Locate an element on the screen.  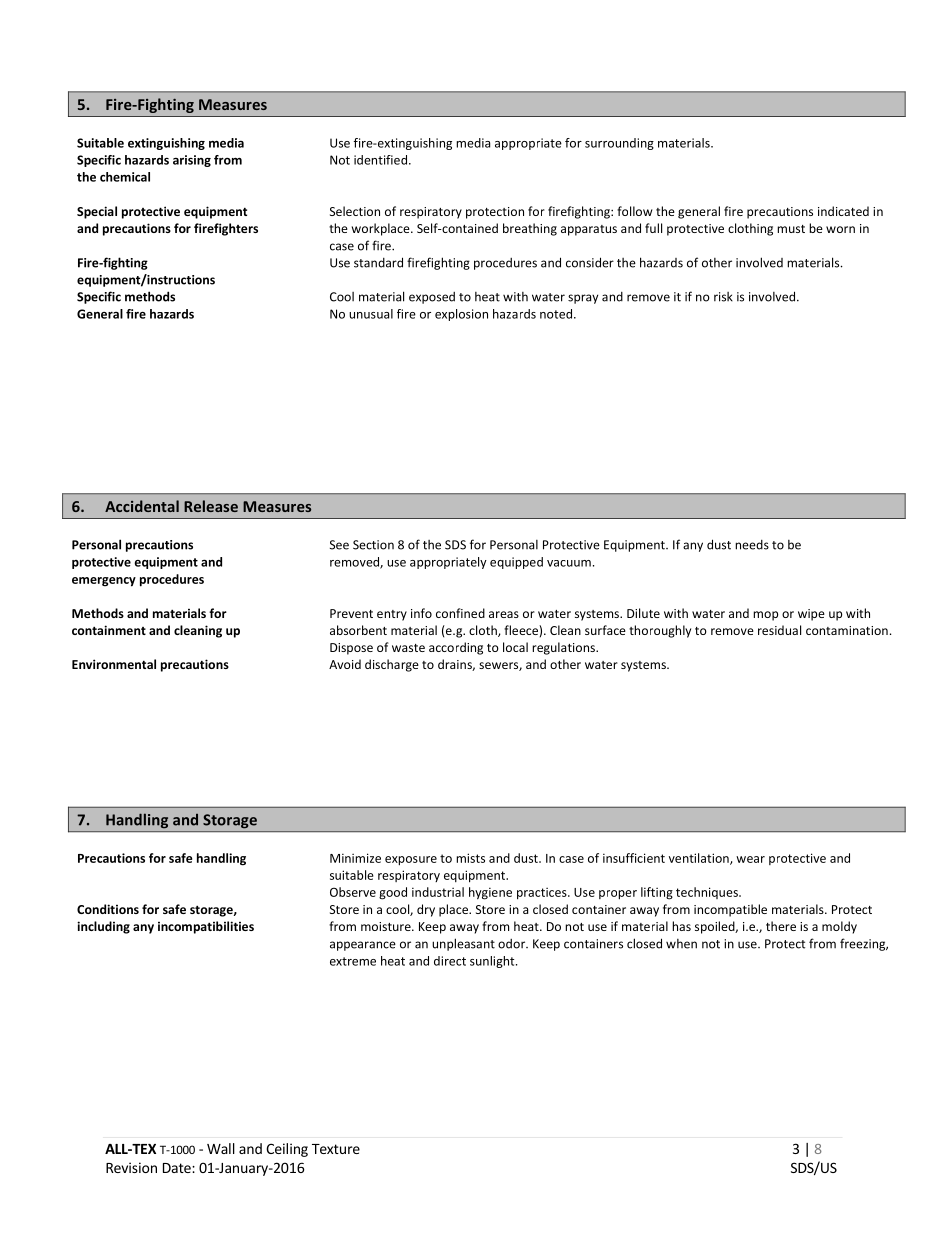
arising is located at coordinates (192, 161).
